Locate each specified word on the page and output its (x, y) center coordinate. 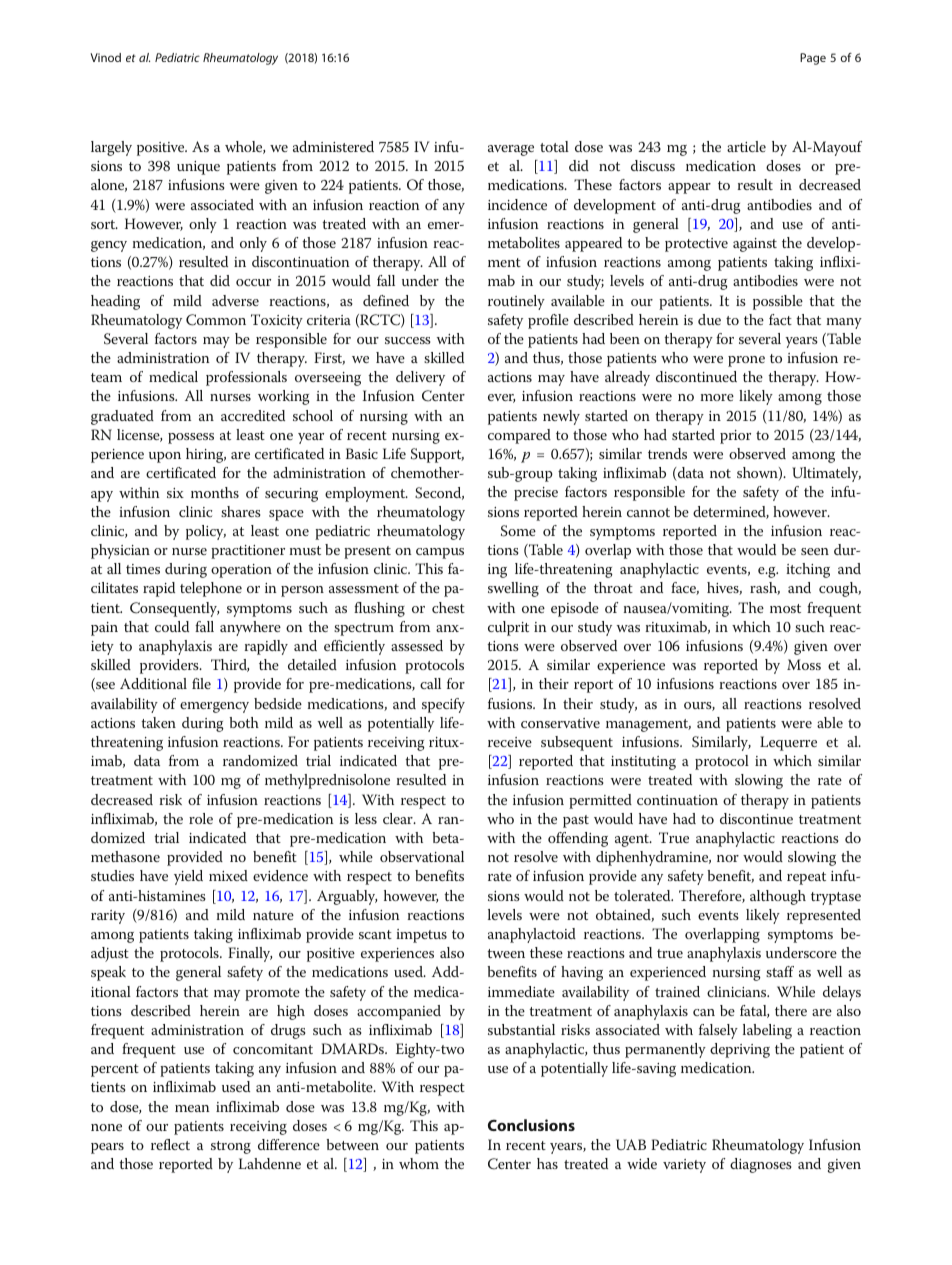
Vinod (105, 57)
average (511, 150)
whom (419, 1163)
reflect (170, 1144)
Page (813, 59)
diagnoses (761, 1165)
